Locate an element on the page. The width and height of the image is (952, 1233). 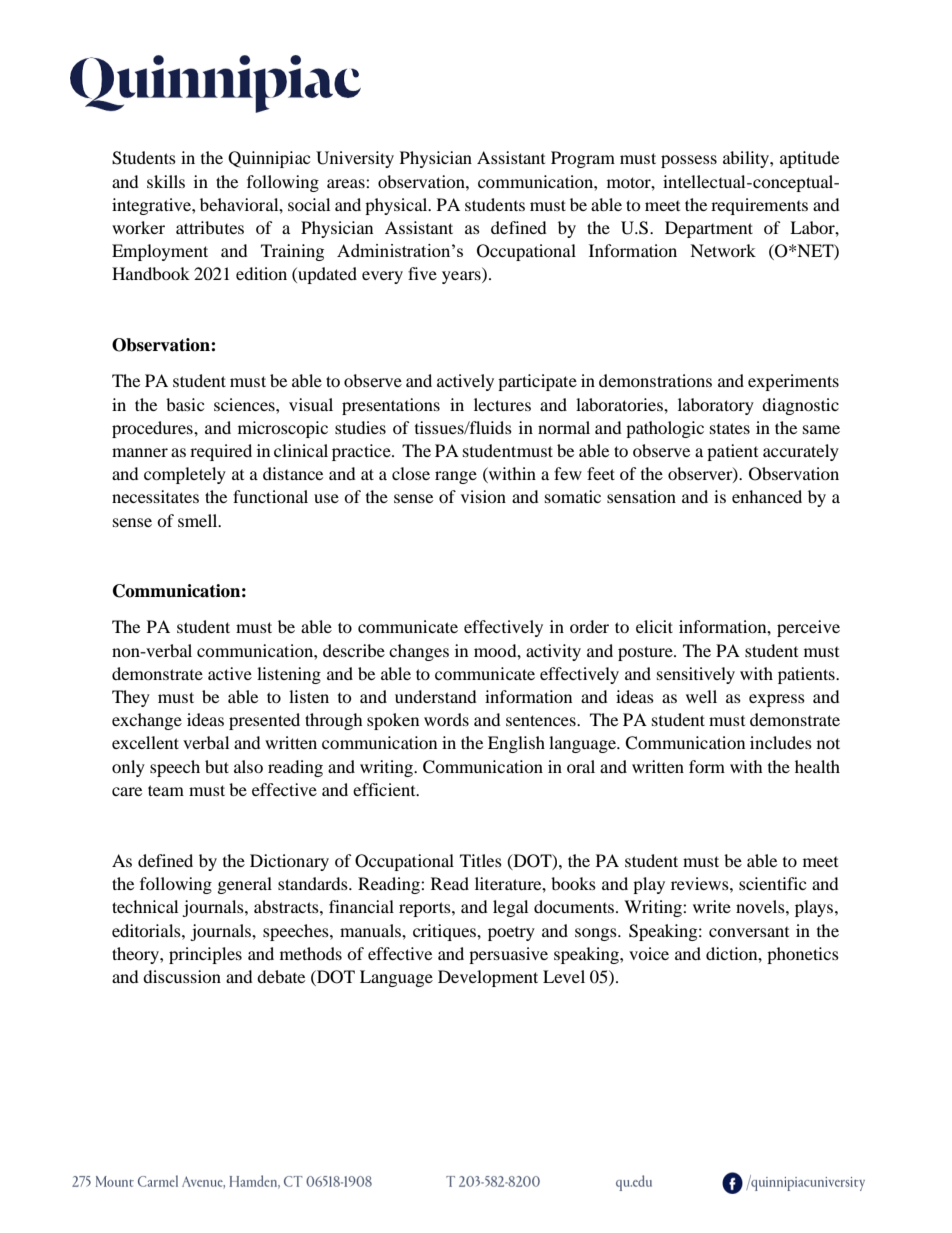
smell is located at coordinates (199, 520).
